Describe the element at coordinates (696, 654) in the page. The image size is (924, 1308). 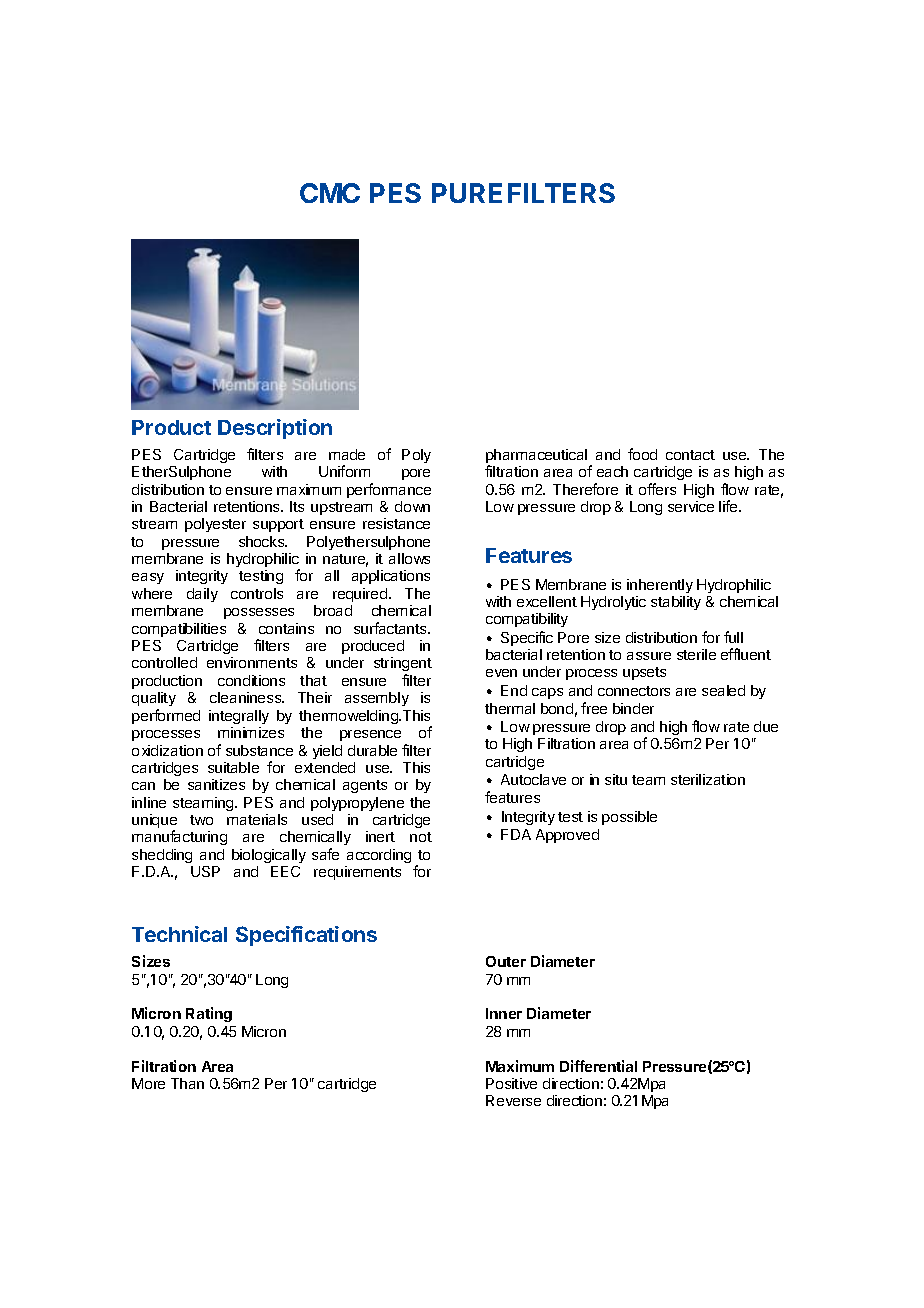
I see `sterile` at that location.
